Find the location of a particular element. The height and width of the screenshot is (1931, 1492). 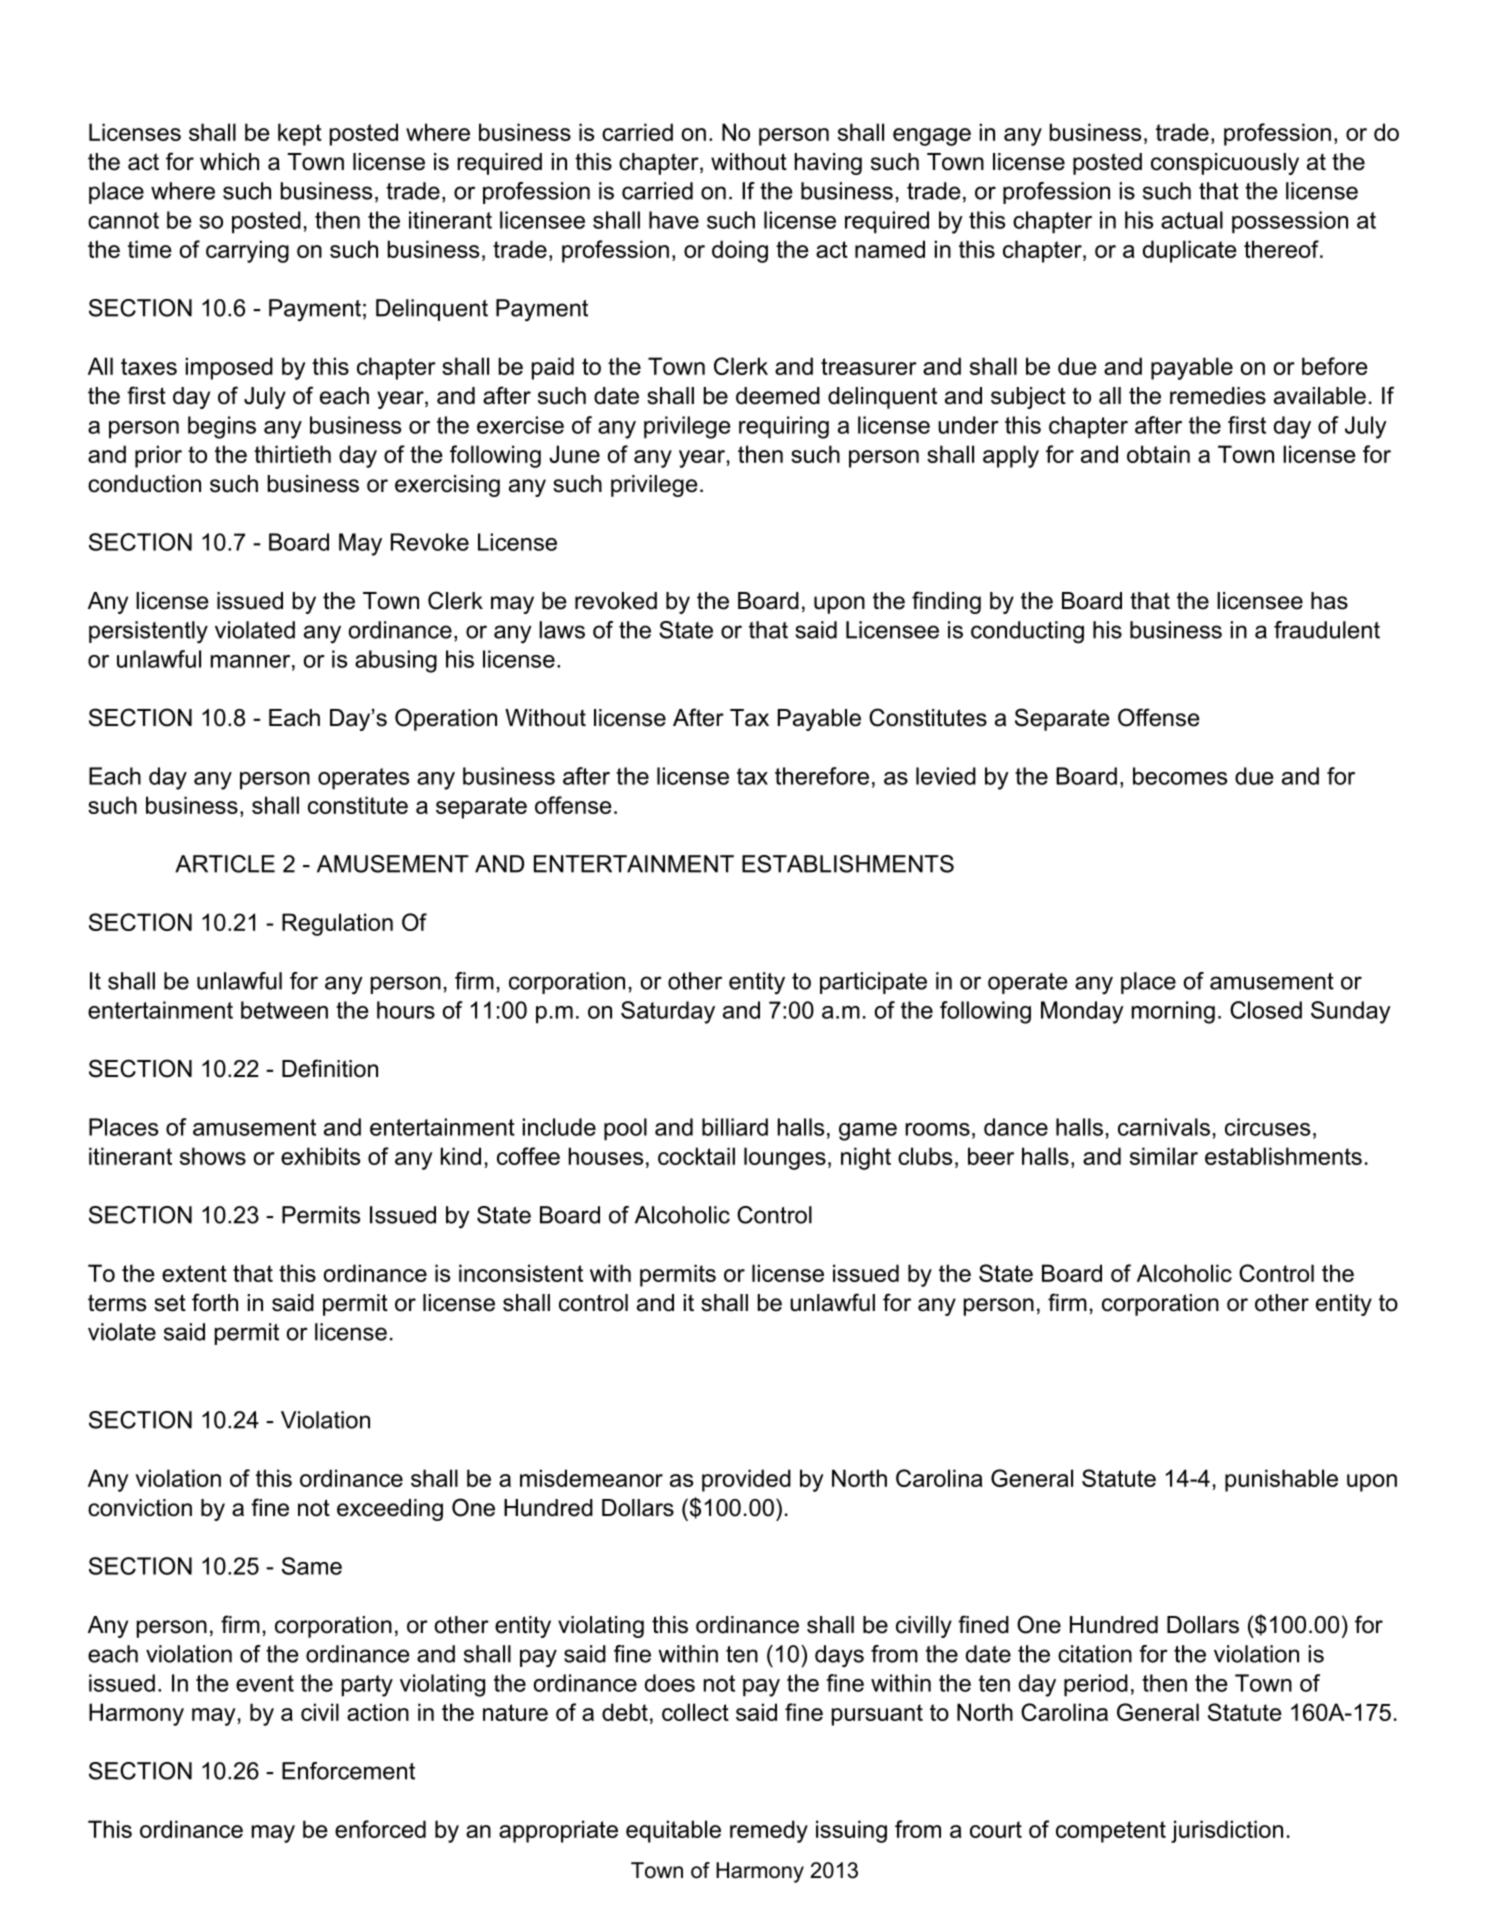

which is located at coordinates (229, 162).
